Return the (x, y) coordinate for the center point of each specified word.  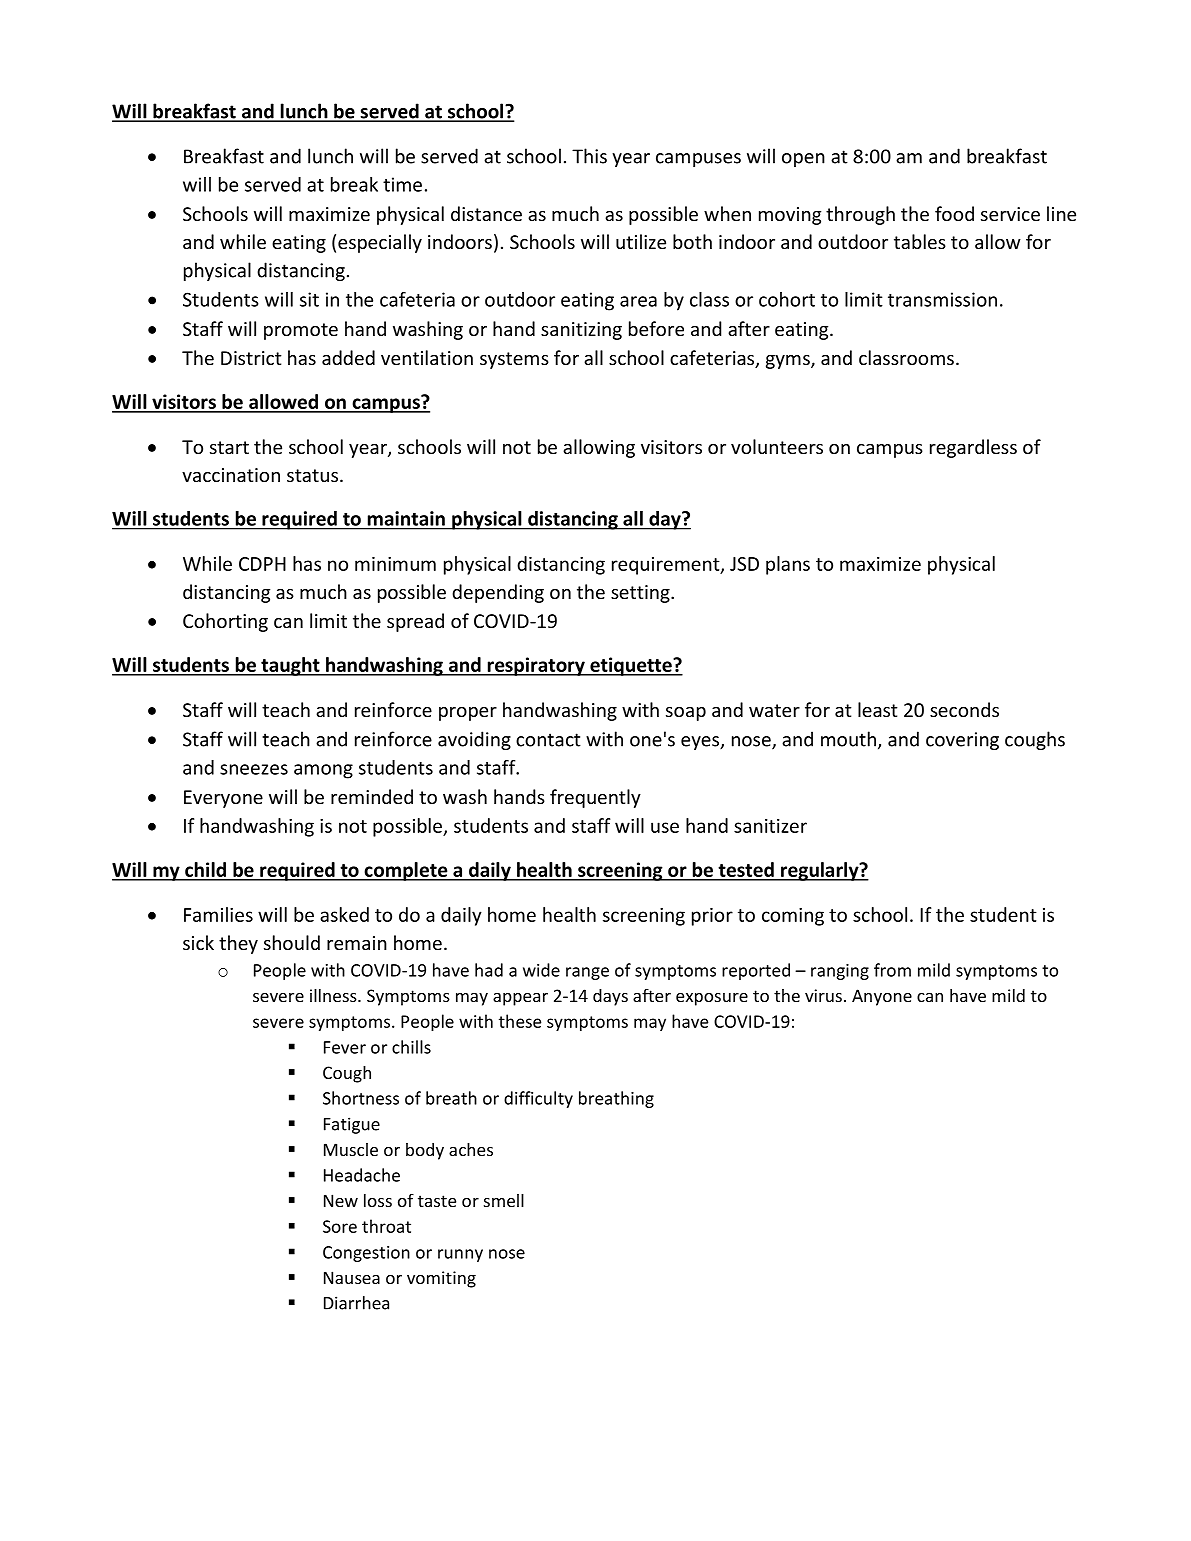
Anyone (882, 997)
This (589, 156)
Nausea (352, 1277)
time (402, 184)
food (954, 213)
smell (504, 1200)
